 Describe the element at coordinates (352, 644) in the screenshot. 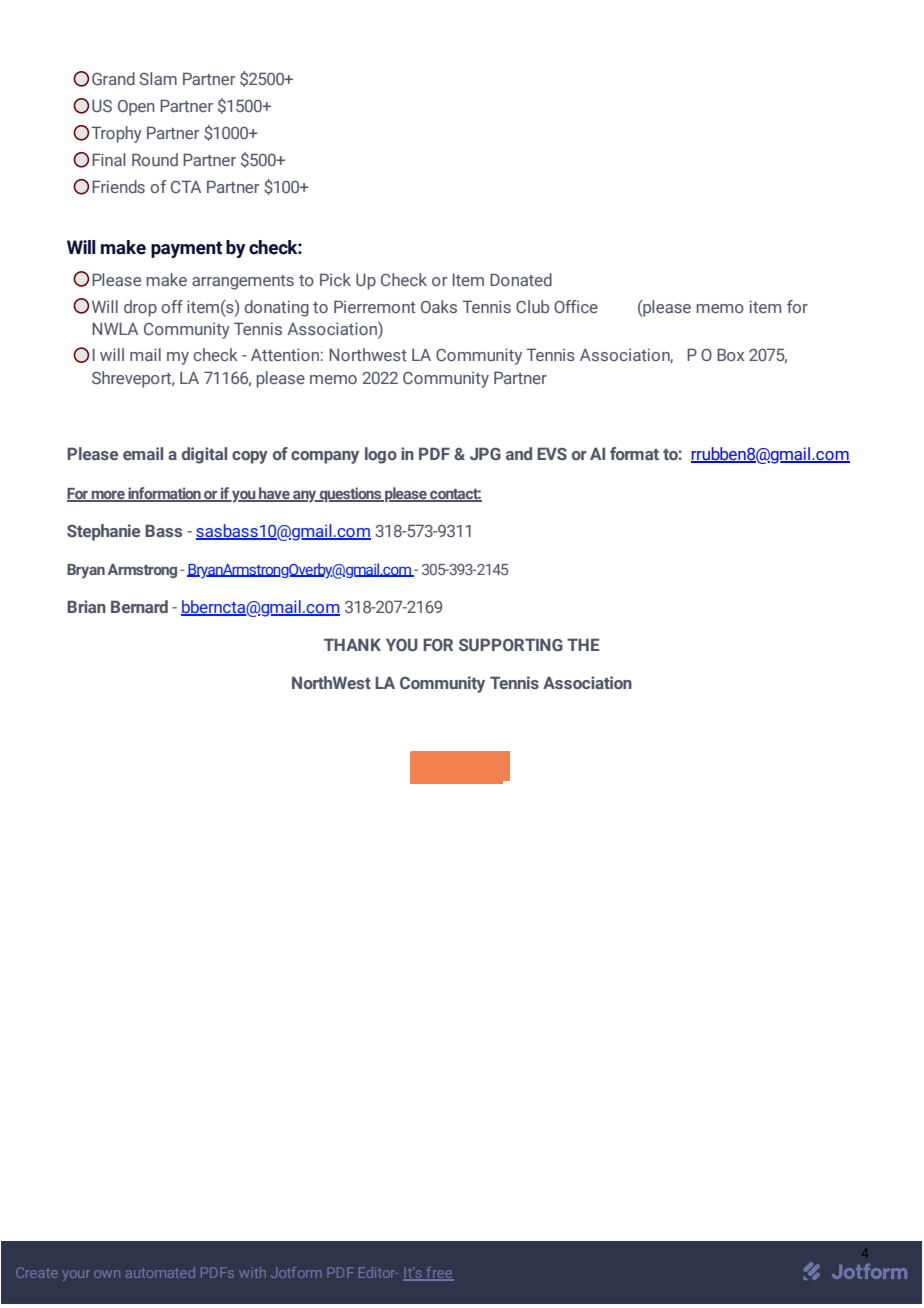

I see `THANK` at that location.
